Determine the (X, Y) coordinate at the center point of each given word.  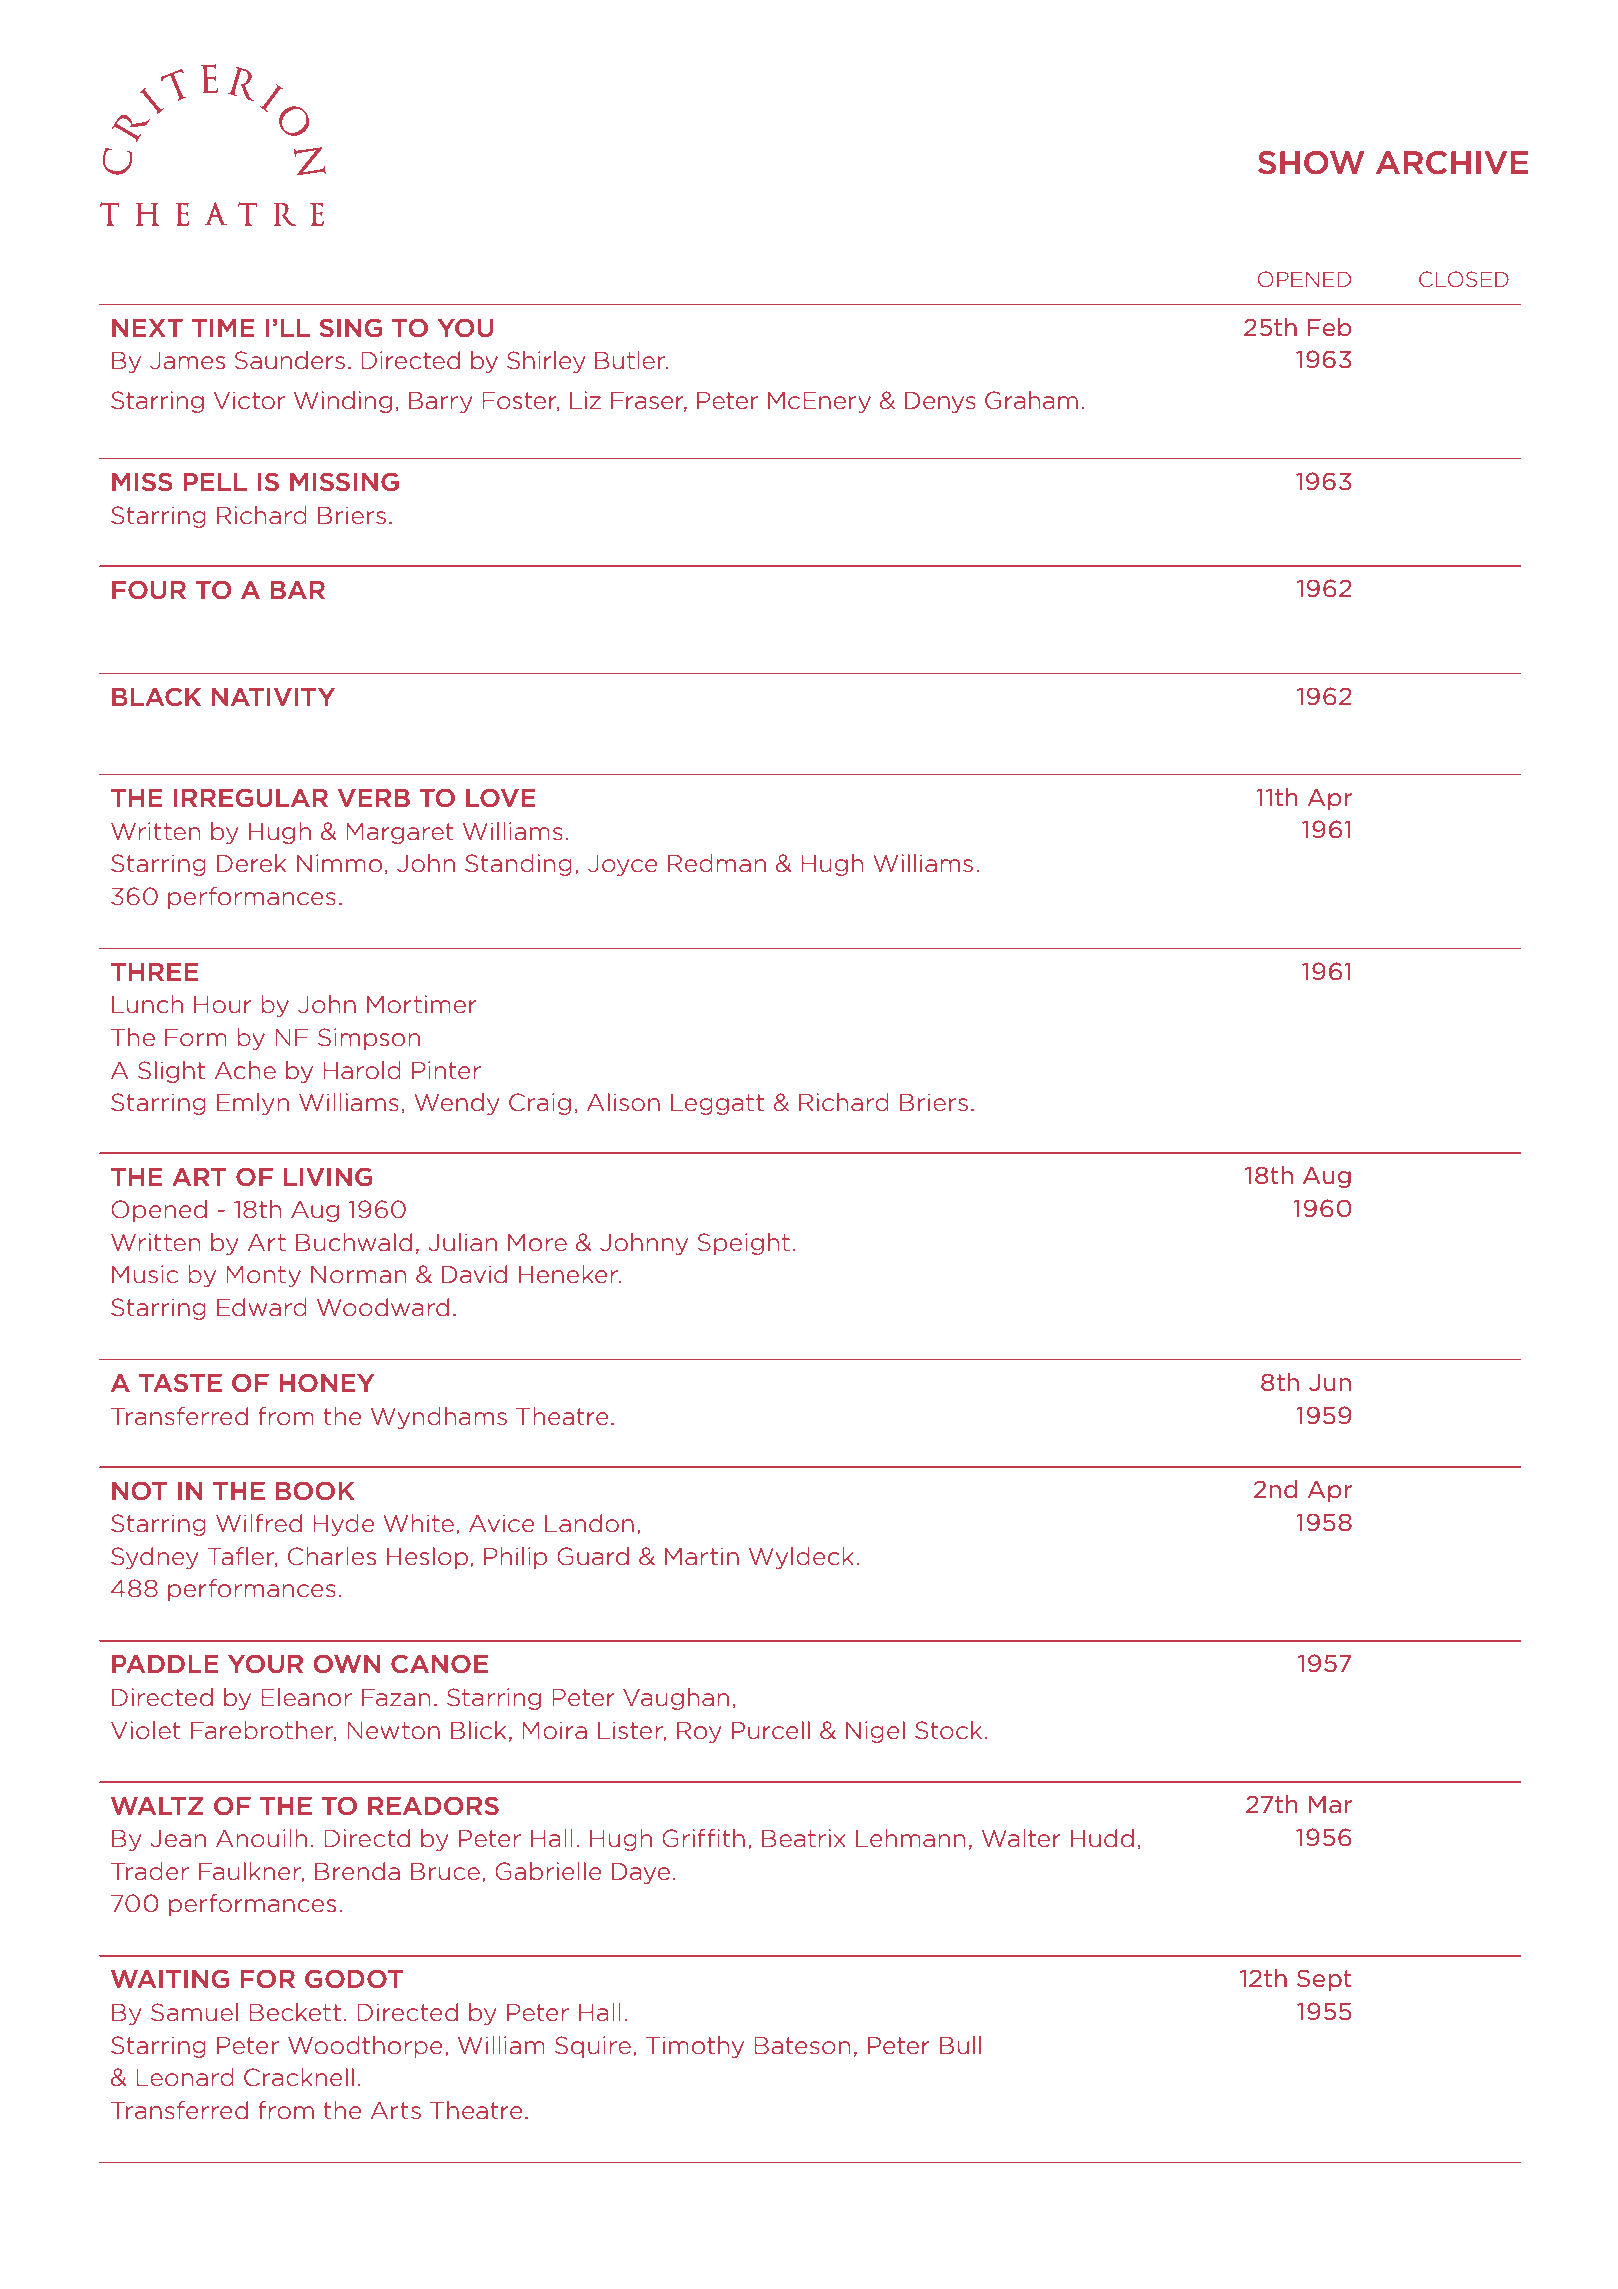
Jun (1330, 1382)
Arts (396, 2110)
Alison (623, 1102)
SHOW (1311, 163)
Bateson (802, 2046)
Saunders (290, 360)
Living (328, 1177)
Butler (631, 360)
